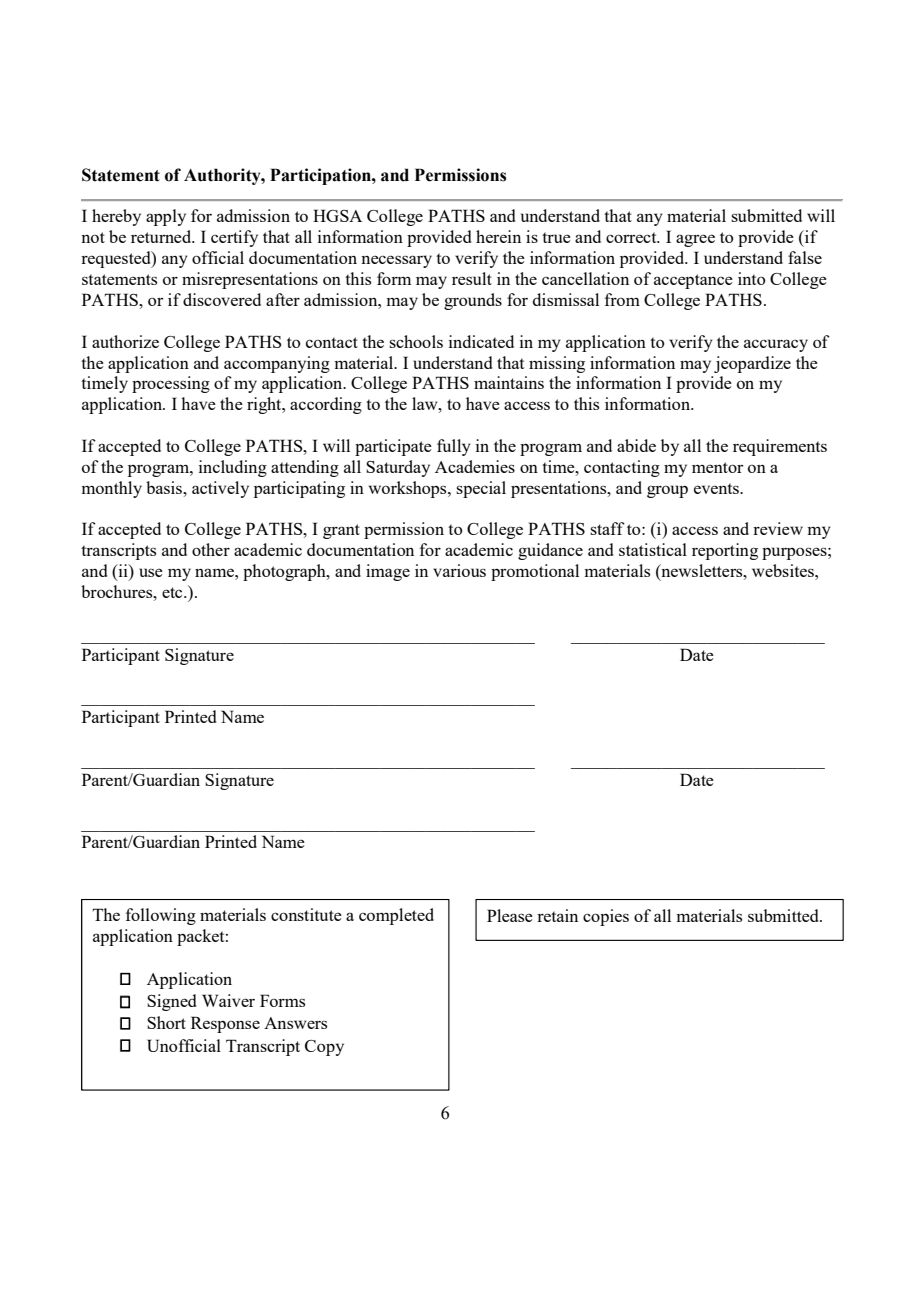 The height and width of the screenshot is (1308, 924). Describe the element at coordinates (498, 236) in the screenshot. I see `herein` at that location.
